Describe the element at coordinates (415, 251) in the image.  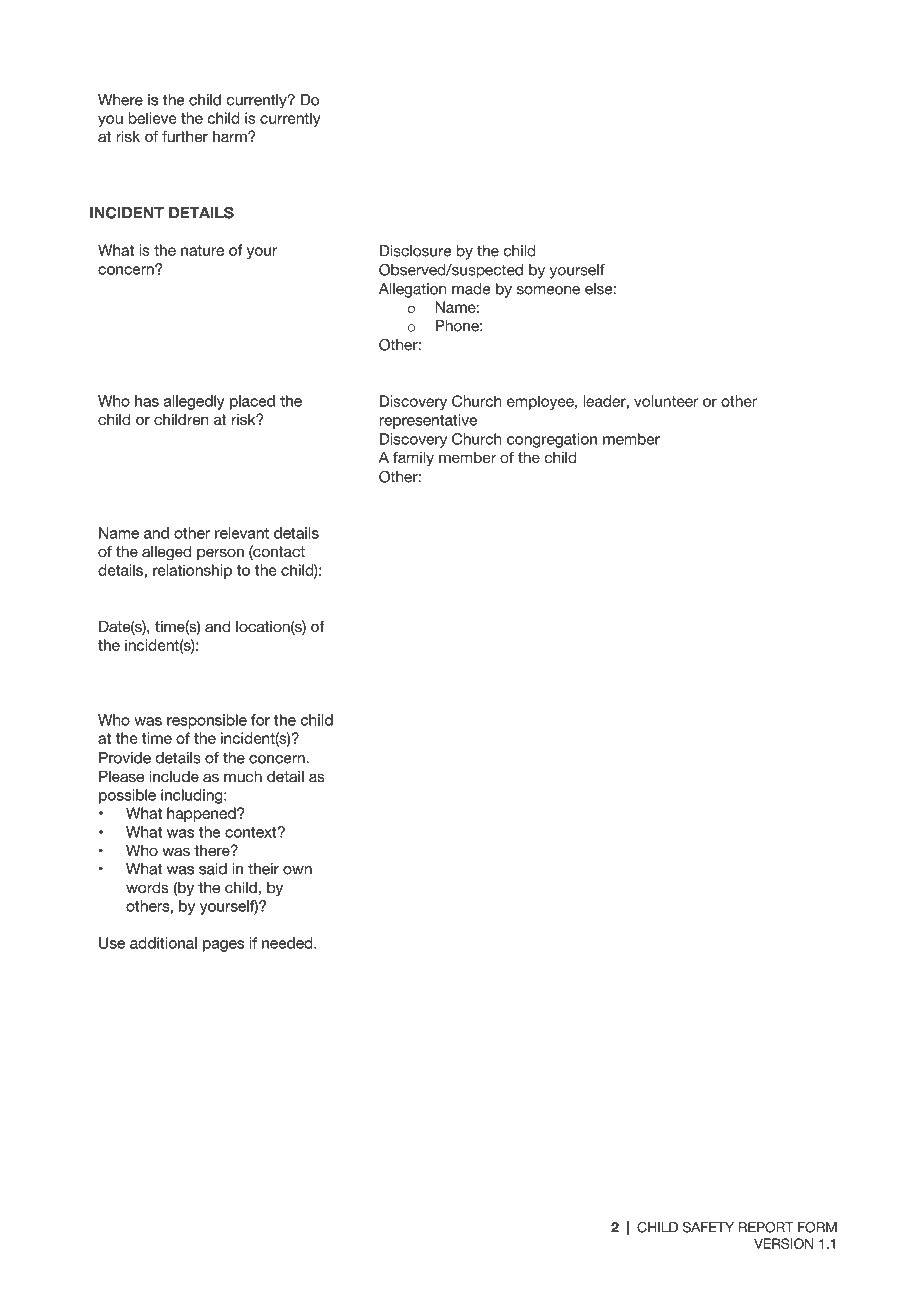
I see `Disclosure` at that location.
